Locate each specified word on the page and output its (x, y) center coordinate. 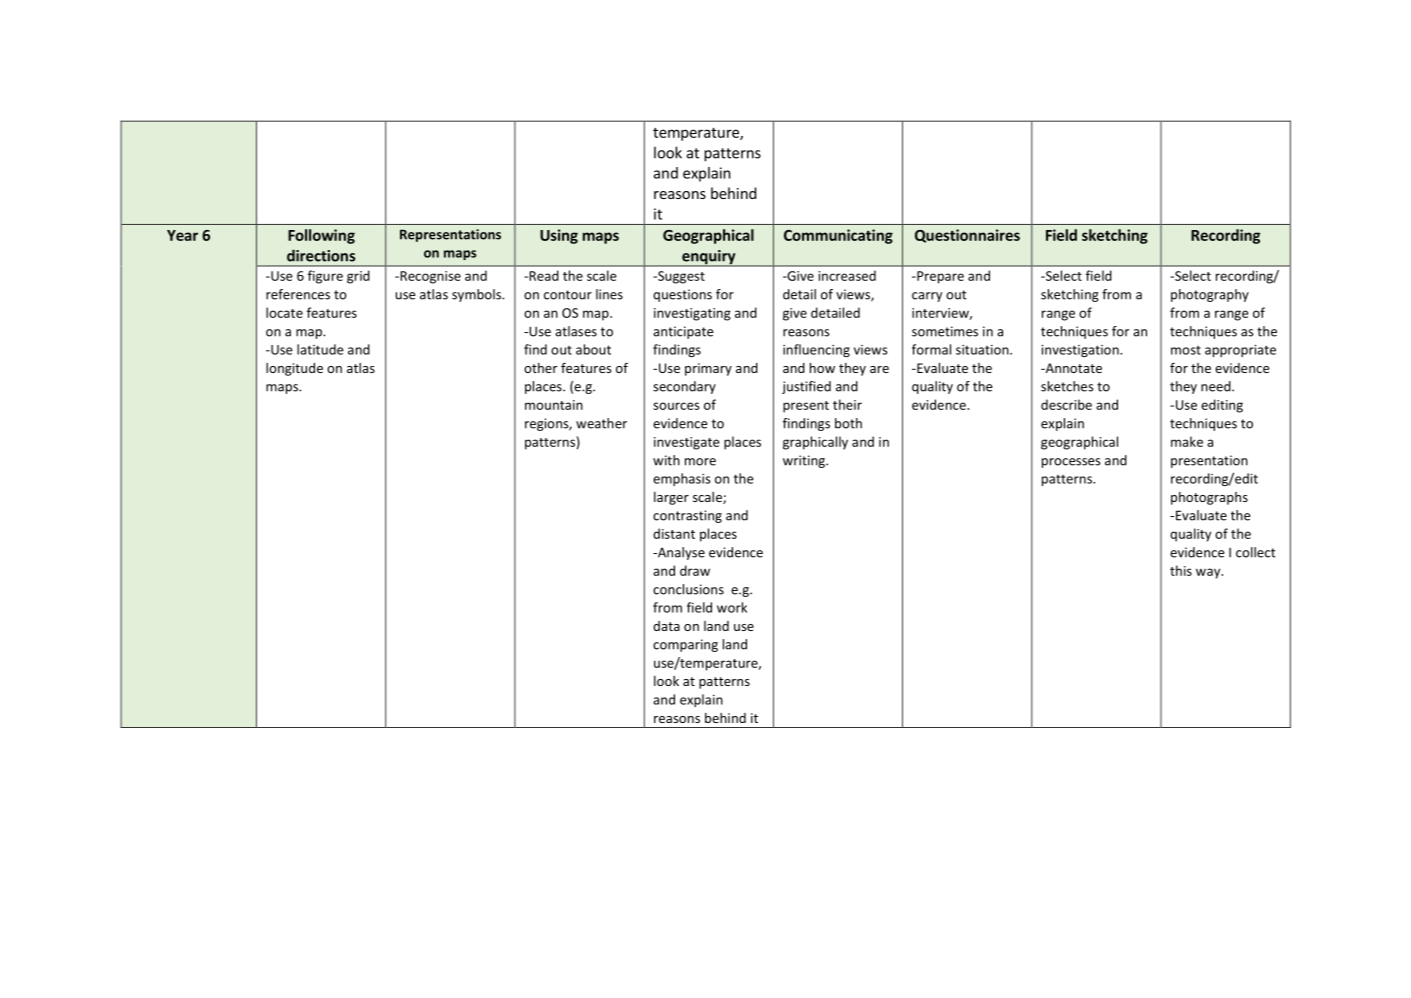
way (1209, 573)
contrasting (687, 516)
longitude (294, 369)
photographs (1209, 498)
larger (671, 498)
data (666, 626)
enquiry (709, 258)
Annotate (1072, 368)
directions (321, 255)
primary (708, 369)
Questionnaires (967, 236)
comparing (685, 645)
